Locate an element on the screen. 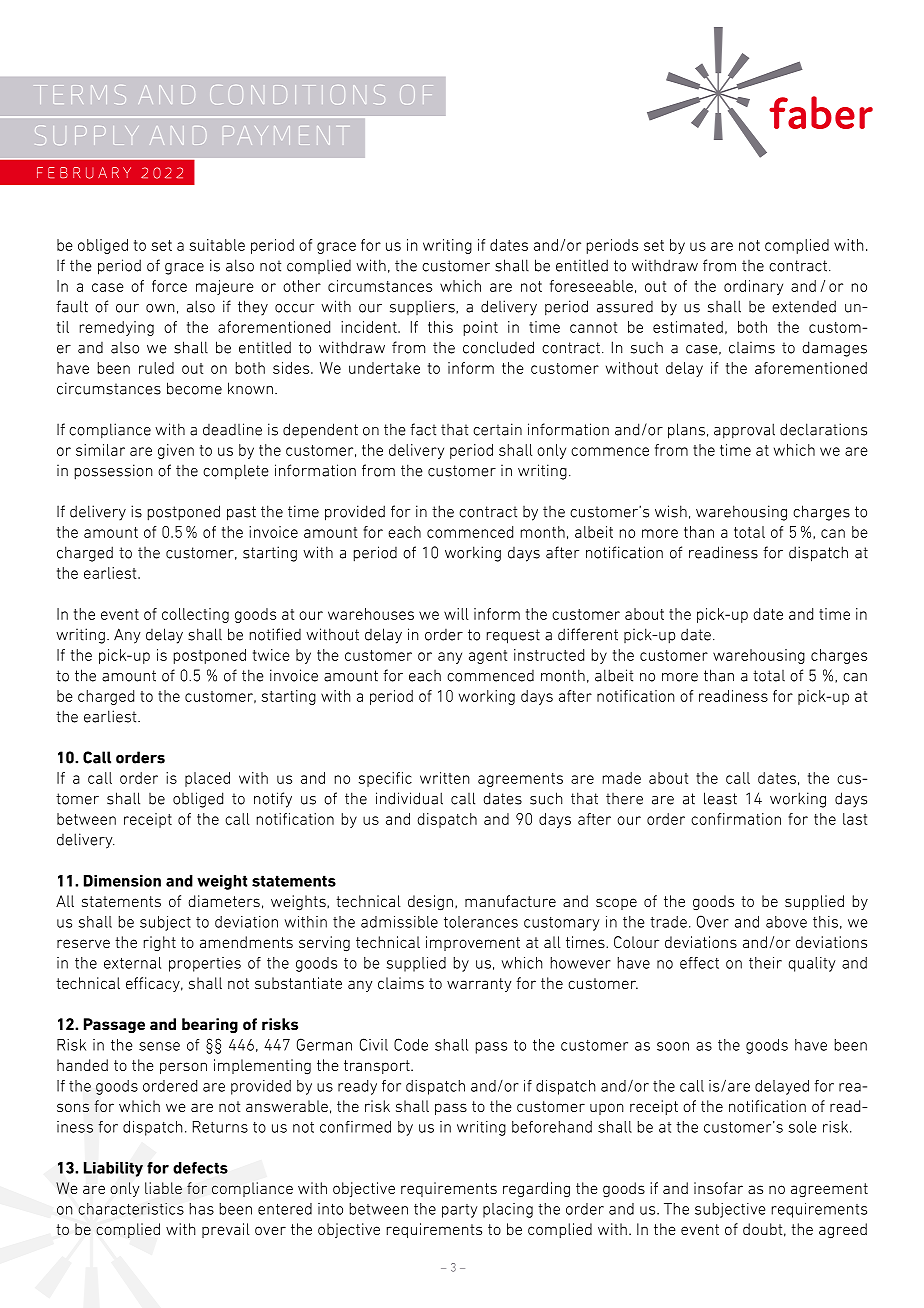 The width and height of the screenshot is (924, 1308). SUPPLY is located at coordinates (86, 135).
